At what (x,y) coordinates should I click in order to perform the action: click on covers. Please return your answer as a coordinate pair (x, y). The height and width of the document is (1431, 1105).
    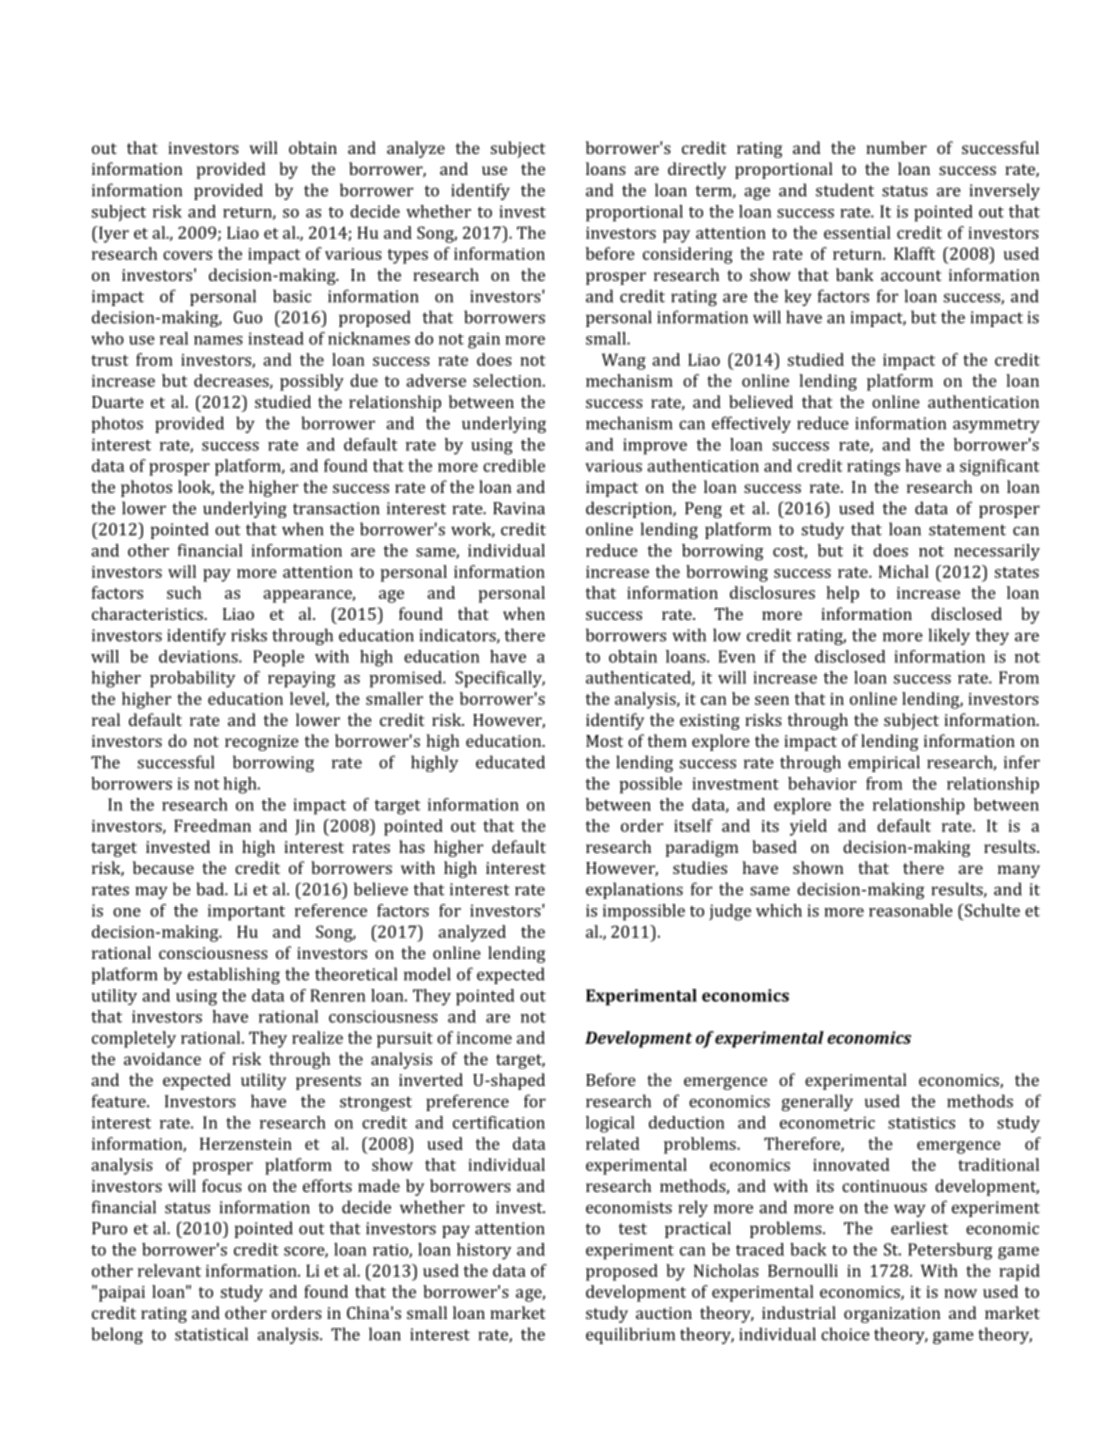
    Looking at the image, I should click on (187, 255).
